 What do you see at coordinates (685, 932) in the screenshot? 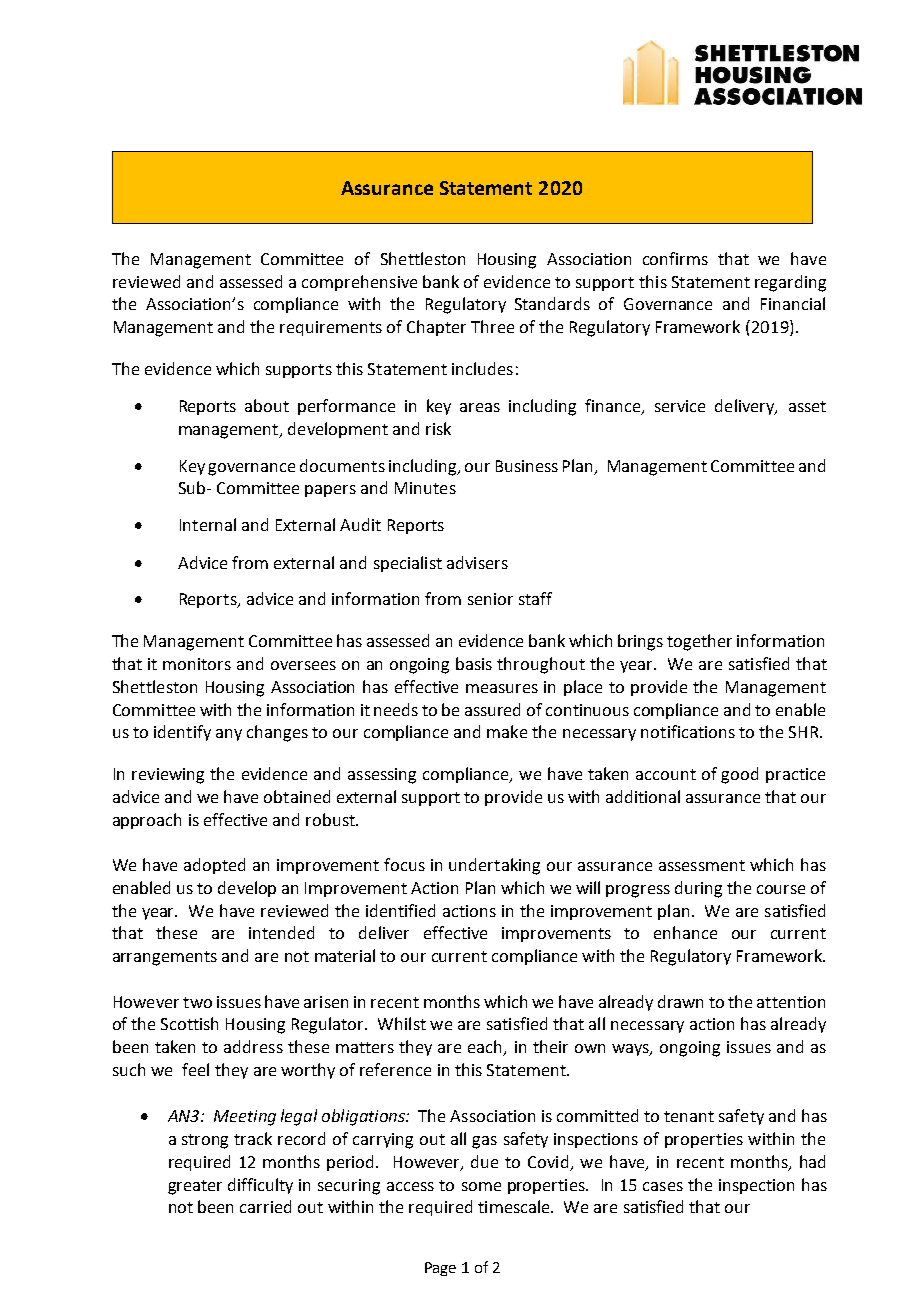
I see `enhance` at bounding box center [685, 932].
